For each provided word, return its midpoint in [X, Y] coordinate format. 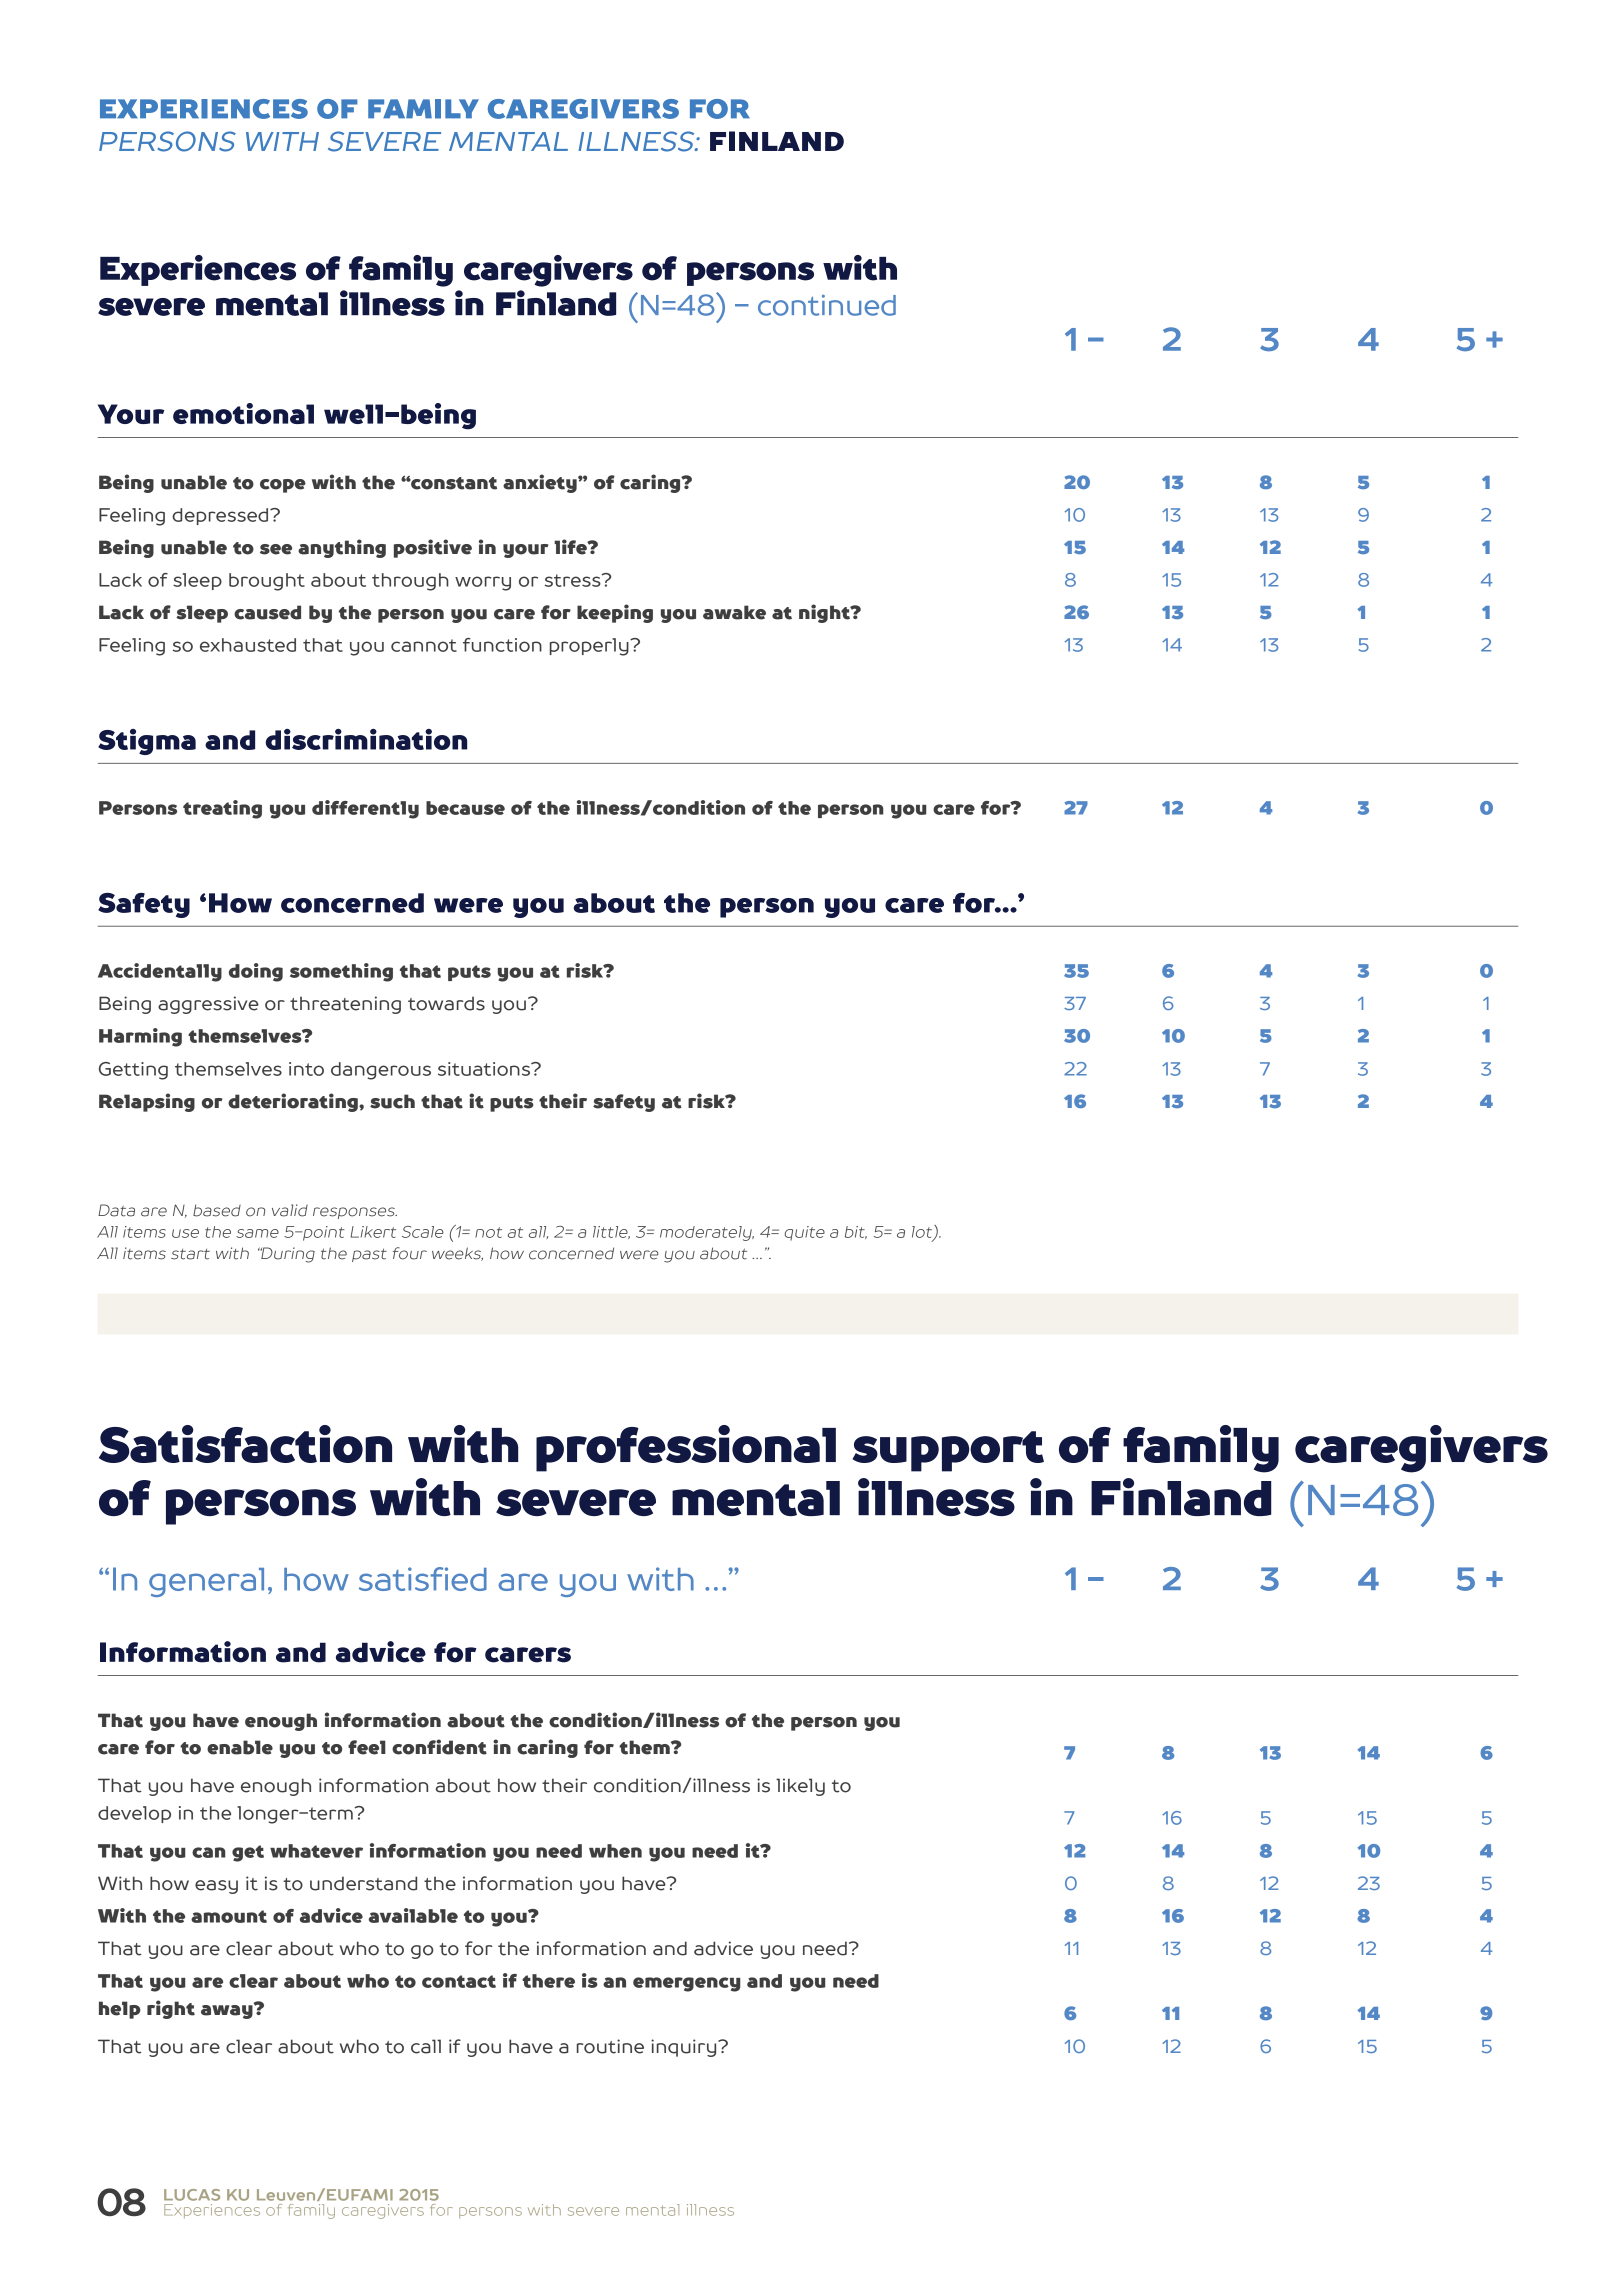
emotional [243, 413]
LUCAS [192, 2195]
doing [256, 972]
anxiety [541, 483]
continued [827, 305]
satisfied [423, 1579]
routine [610, 2046]
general [206, 1582]
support [948, 1451]
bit [856, 1232]
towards [446, 1003]
